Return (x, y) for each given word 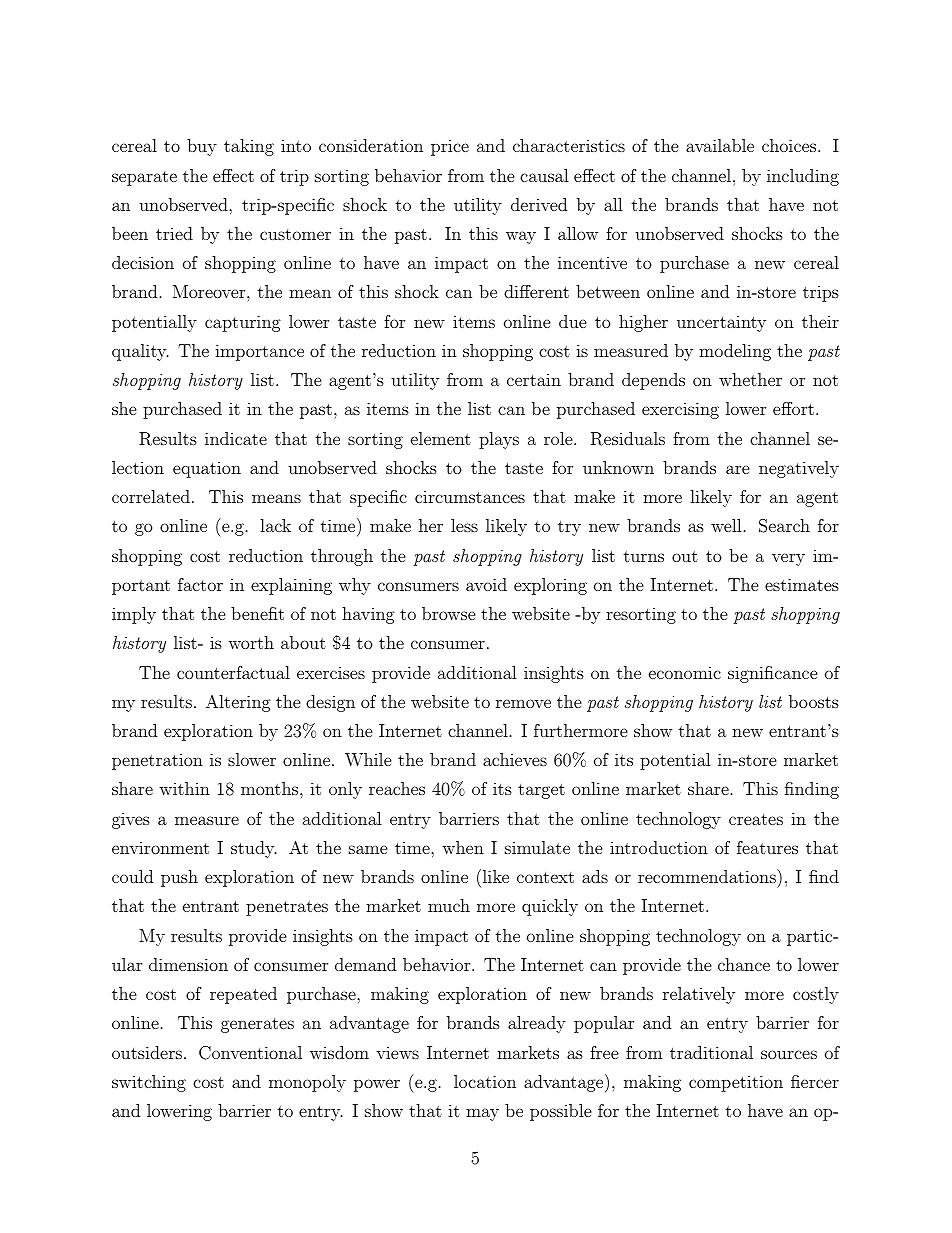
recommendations (708, 876)
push (179, 878)
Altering (238, 703)
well (726, 525)
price (450, 148)
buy (202, 147)
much (449, 905)
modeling (735, 352)
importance (259, 352)
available (720, 145)
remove (523, 703)
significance (773, 674)
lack (275, 525)
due (573, 321)
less (464, 525)
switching (149, 1083)
